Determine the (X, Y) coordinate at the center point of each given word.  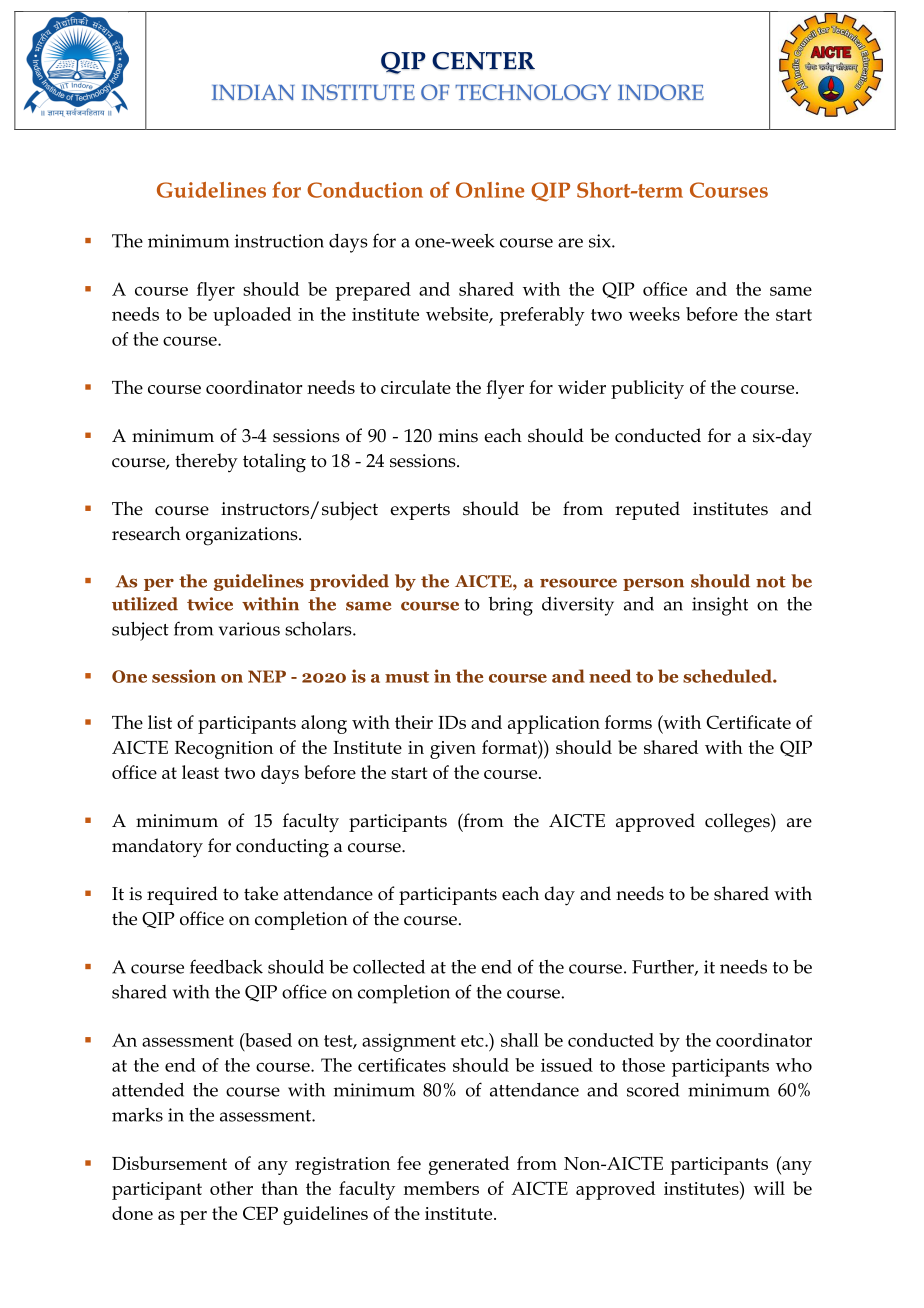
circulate (416, 387)
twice (210, 604)
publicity (647, 389)
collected (389, 967)
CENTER (483, 61)
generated (469, 1165)
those (643, 1065)
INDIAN (253, 92)
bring (510, 606)
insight (720, 606)
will (769, 1188)
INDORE (661, 92)
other (231, 1188)
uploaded (252, 316)
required (182, 895)
